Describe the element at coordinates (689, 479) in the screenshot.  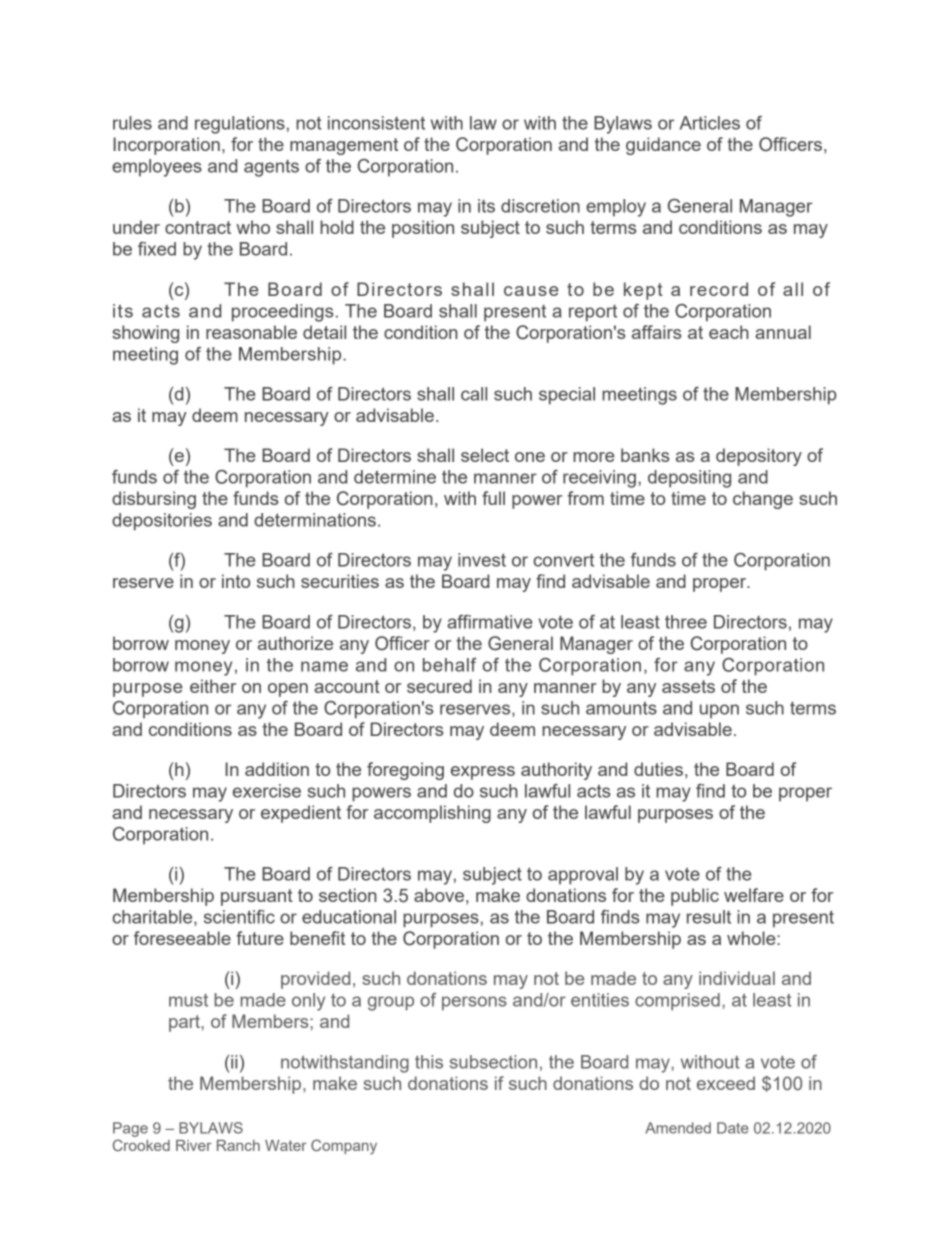
I see `depositing` at that location.
